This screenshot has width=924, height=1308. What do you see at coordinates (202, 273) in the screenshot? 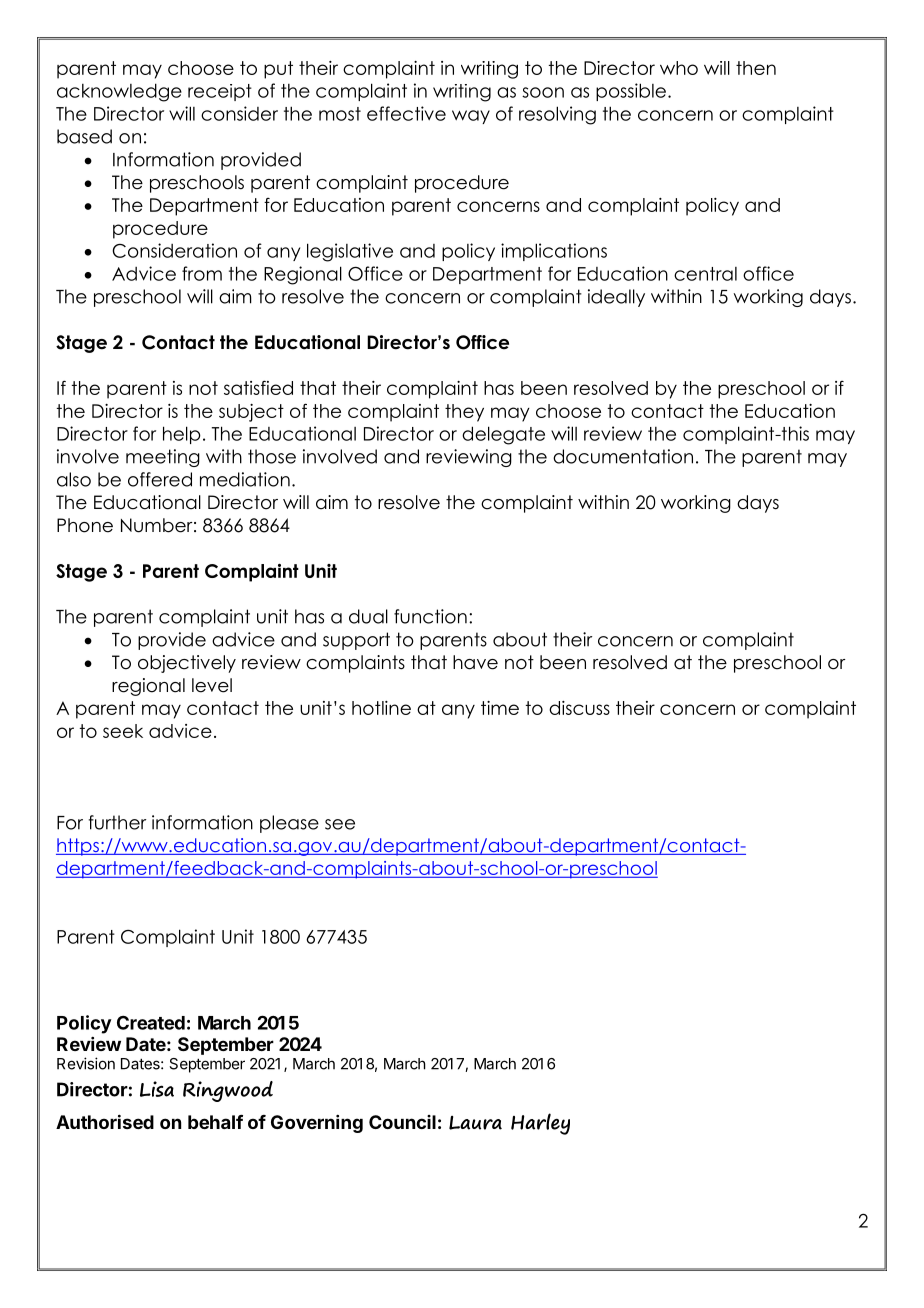
I see `from` at bounding box center [202, 273].
